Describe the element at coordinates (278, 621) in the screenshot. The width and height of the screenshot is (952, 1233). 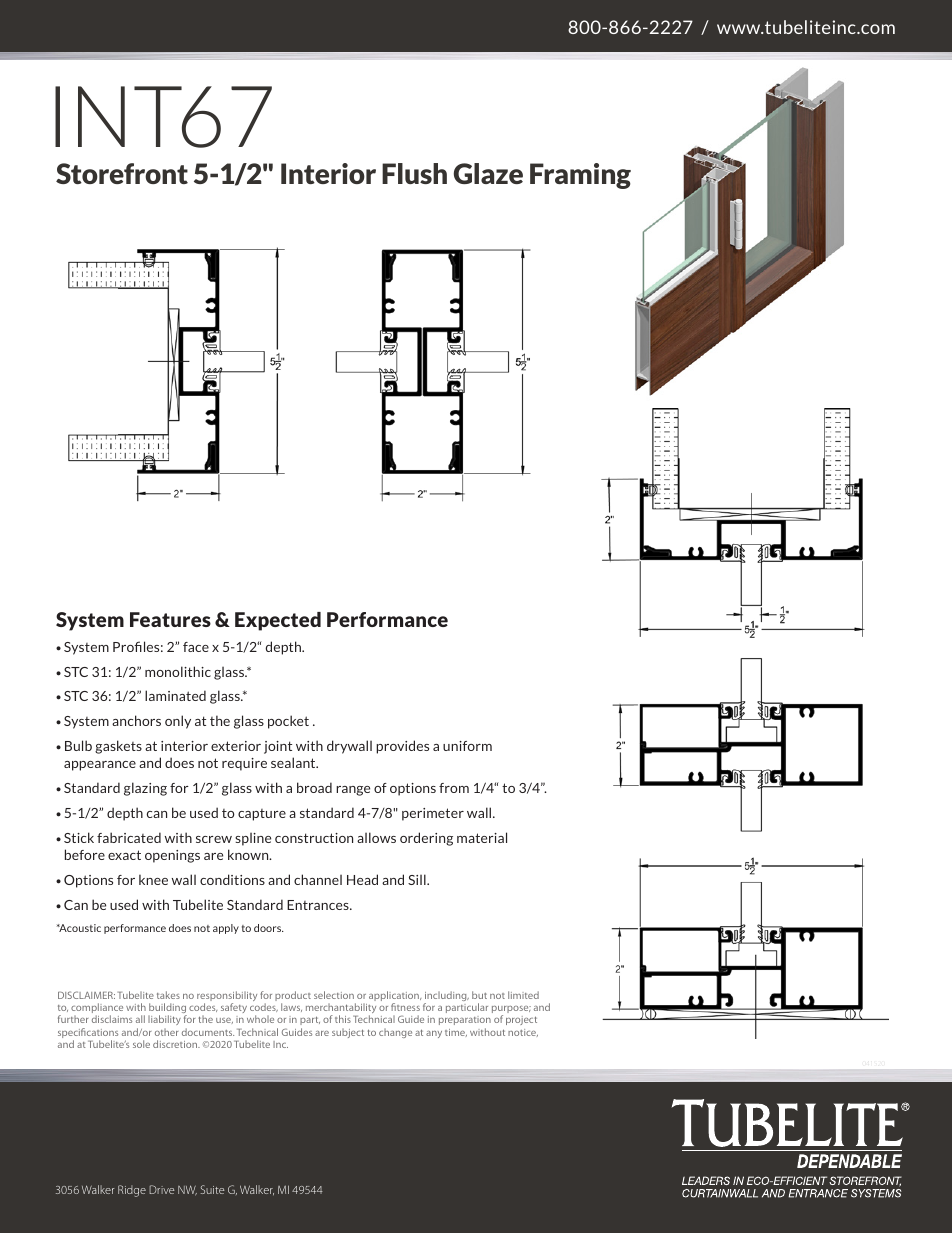
I see `Expected` at that location.
